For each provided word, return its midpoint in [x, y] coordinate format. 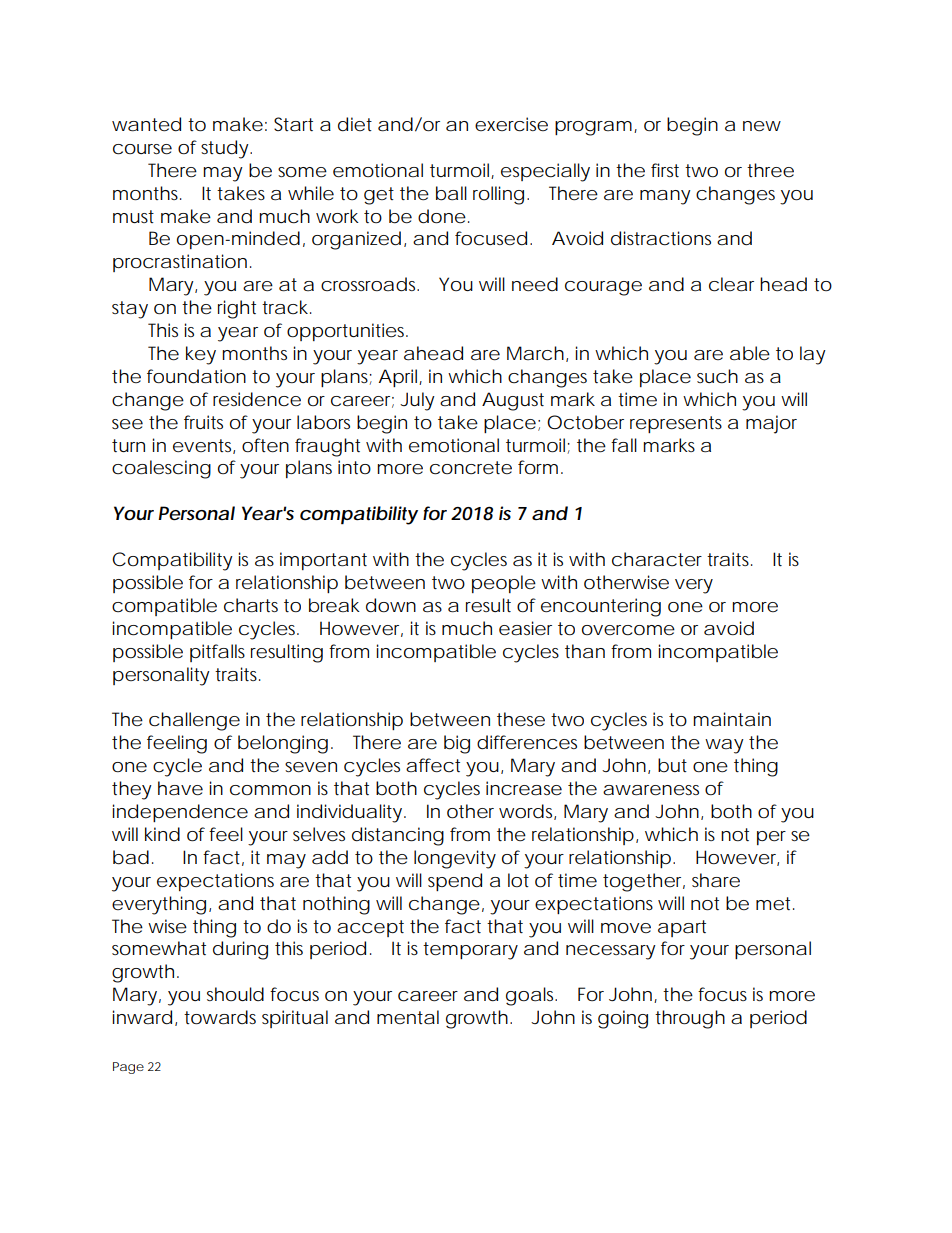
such [717, 376]
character [657, 559]
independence [180, 813]
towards [220, 1017]
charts [251, 605]
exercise [511, 124]
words [527, 812]
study [226, 149]
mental [408, 1017]
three [770, 170]
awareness [651, 790]
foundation [196, 376]
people [504, 584]
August [513, 401]
